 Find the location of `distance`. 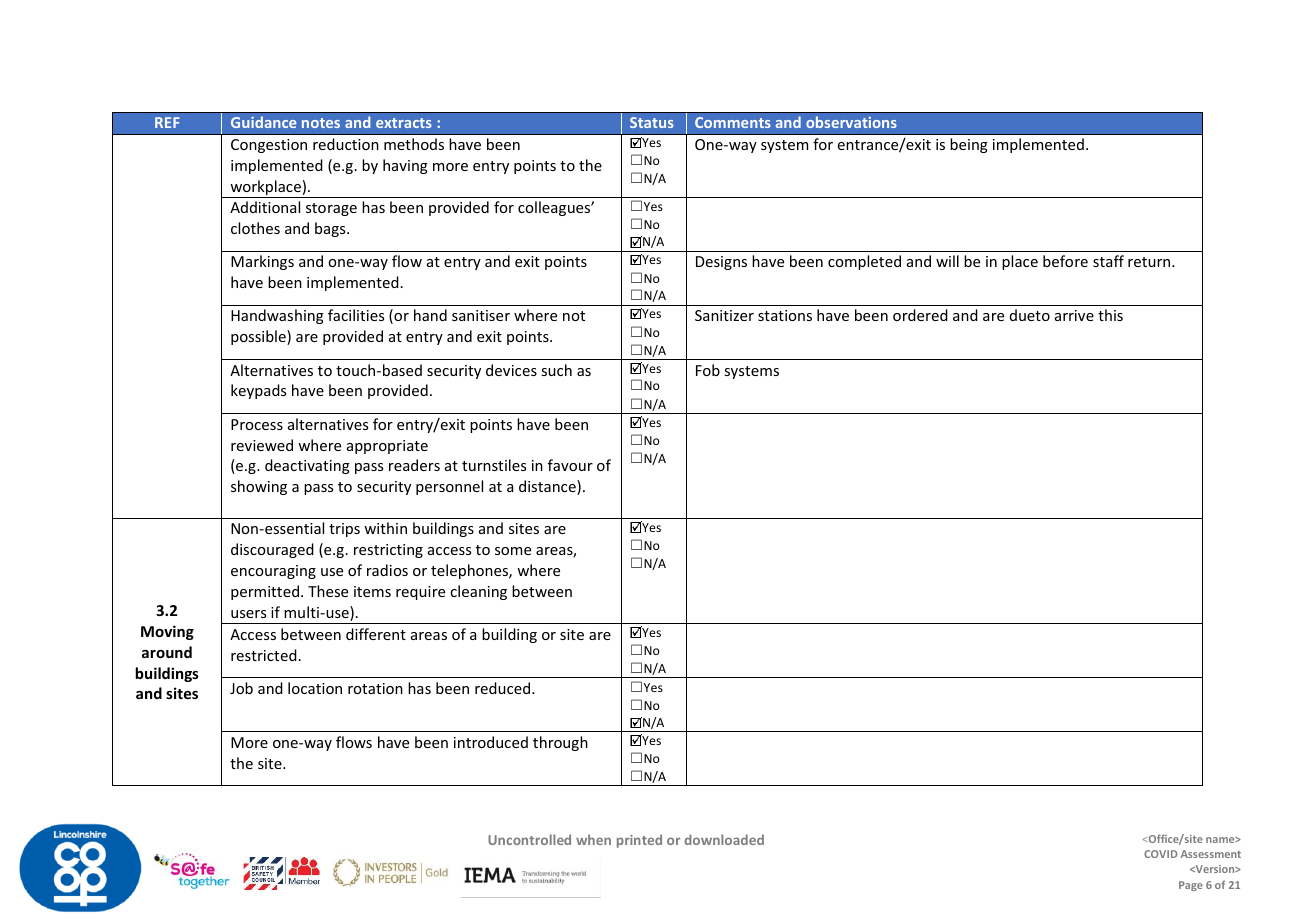

distance is located at coordinates (548, 487).
